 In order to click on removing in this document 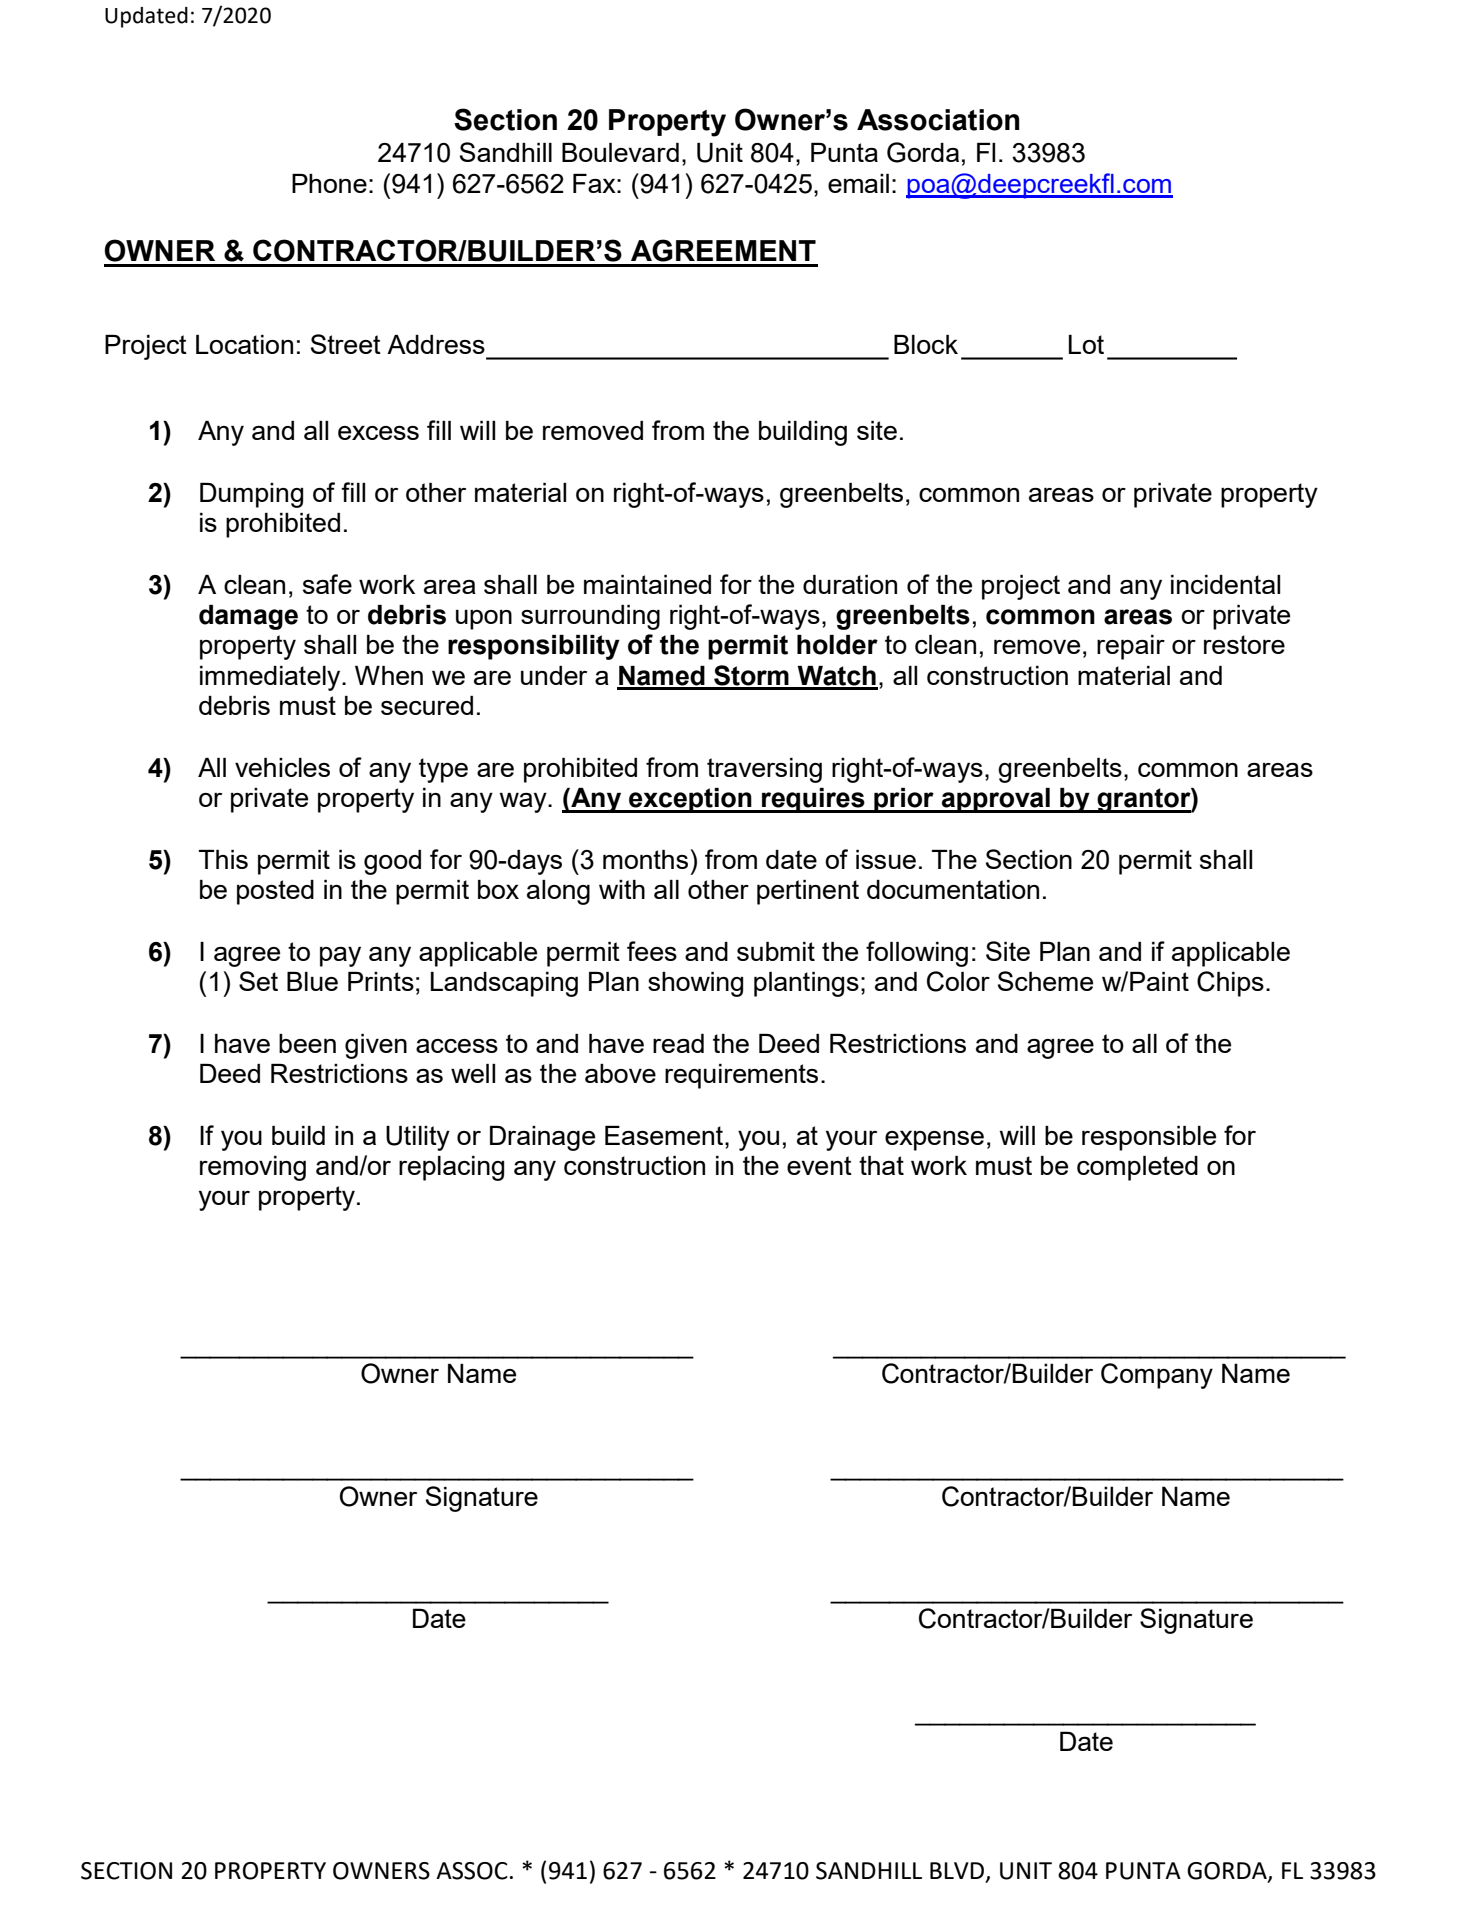, I will do `click(253, 1168)`.
